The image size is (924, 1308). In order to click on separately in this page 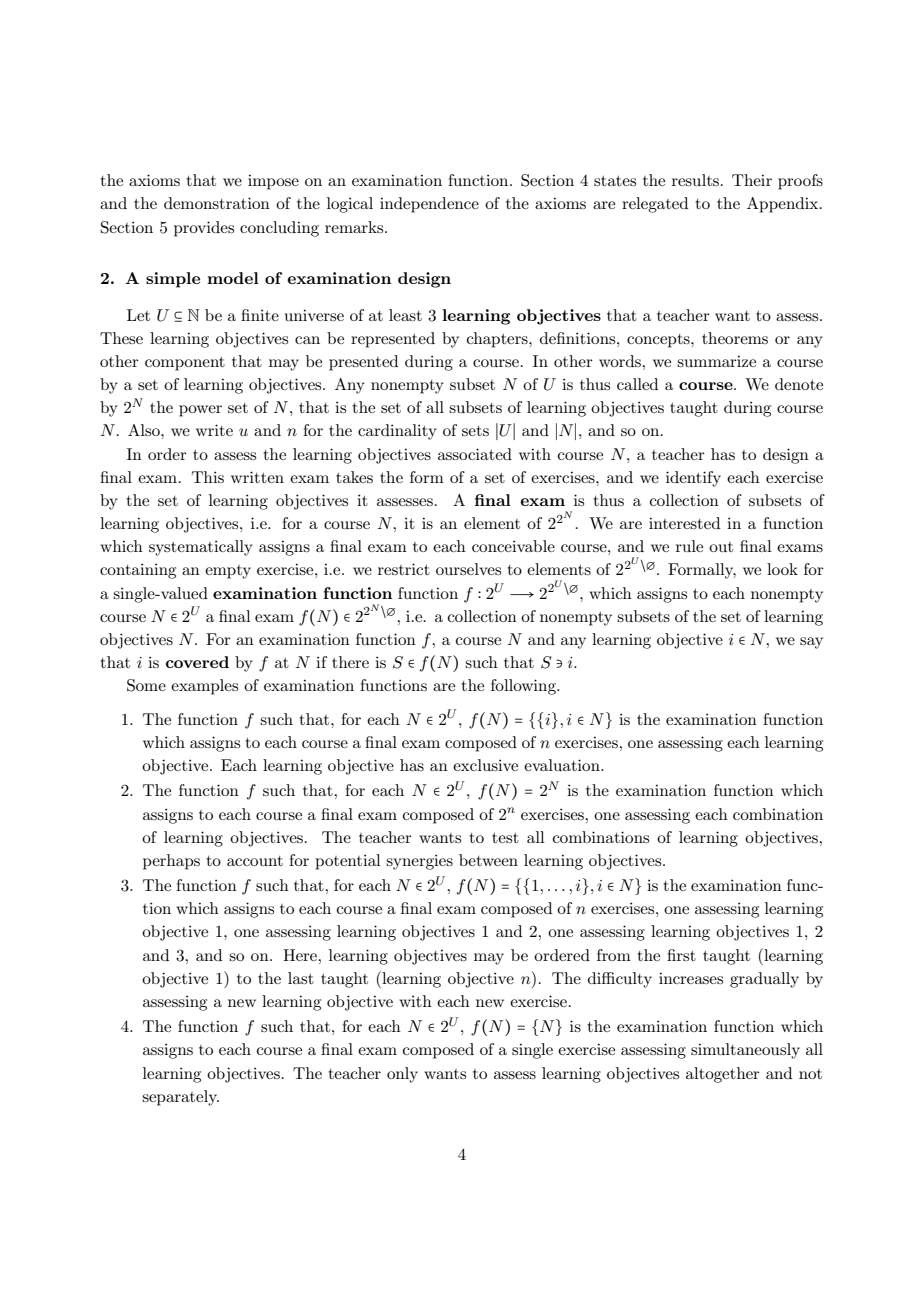, I will do `click(180, 1098)`.
